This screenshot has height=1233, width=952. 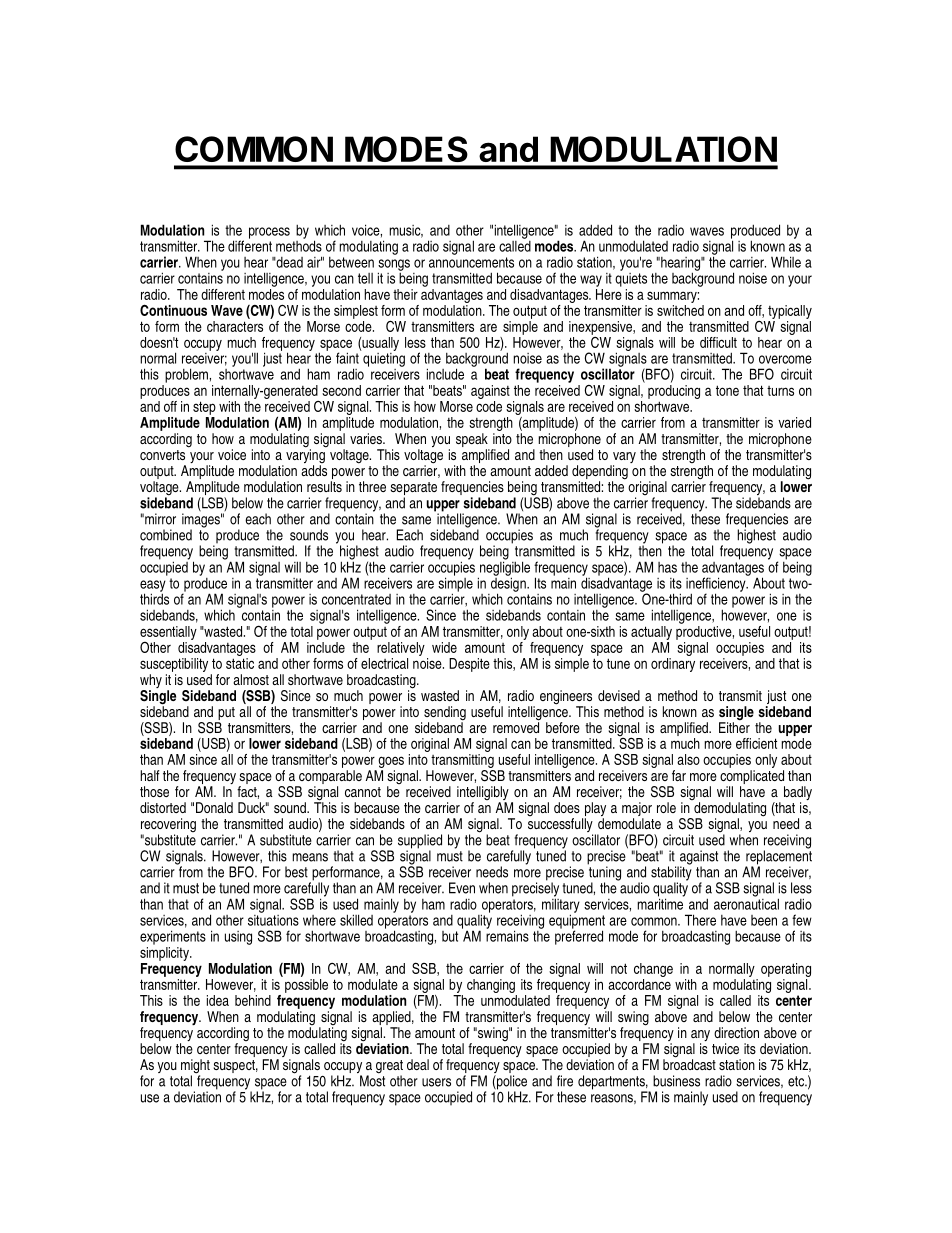 What do you see at coordinates (469, 665) in the screenshot?
I see `Despite` at bounding box center [469, 665].
